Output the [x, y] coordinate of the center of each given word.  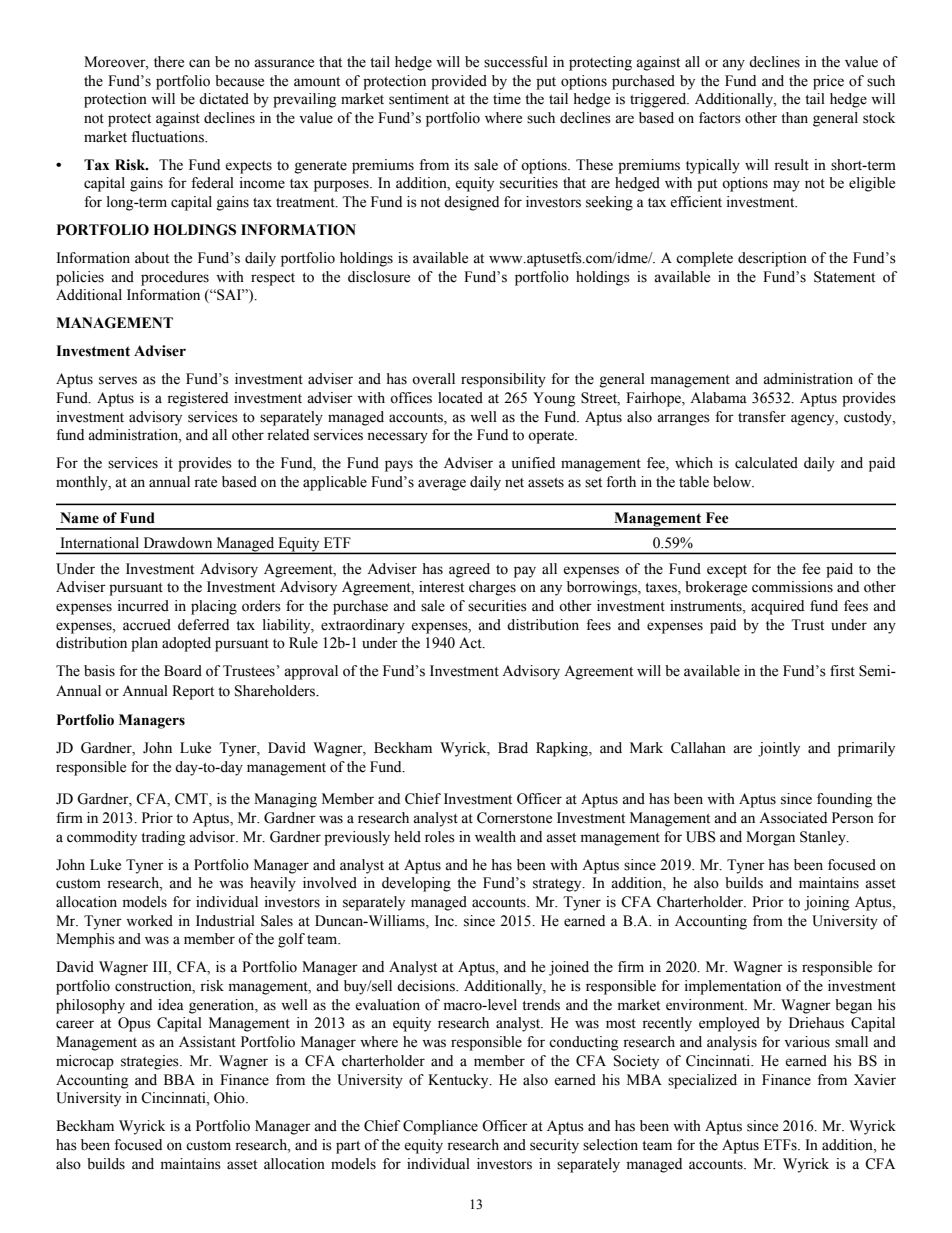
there [169, 62]
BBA [179, 1079]
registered [197, 399]
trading [163, 838]
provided [459, 82]
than [794, 117]
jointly [779, 749]
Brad [513, 748]
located [460, 398]
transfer [762, 417]
